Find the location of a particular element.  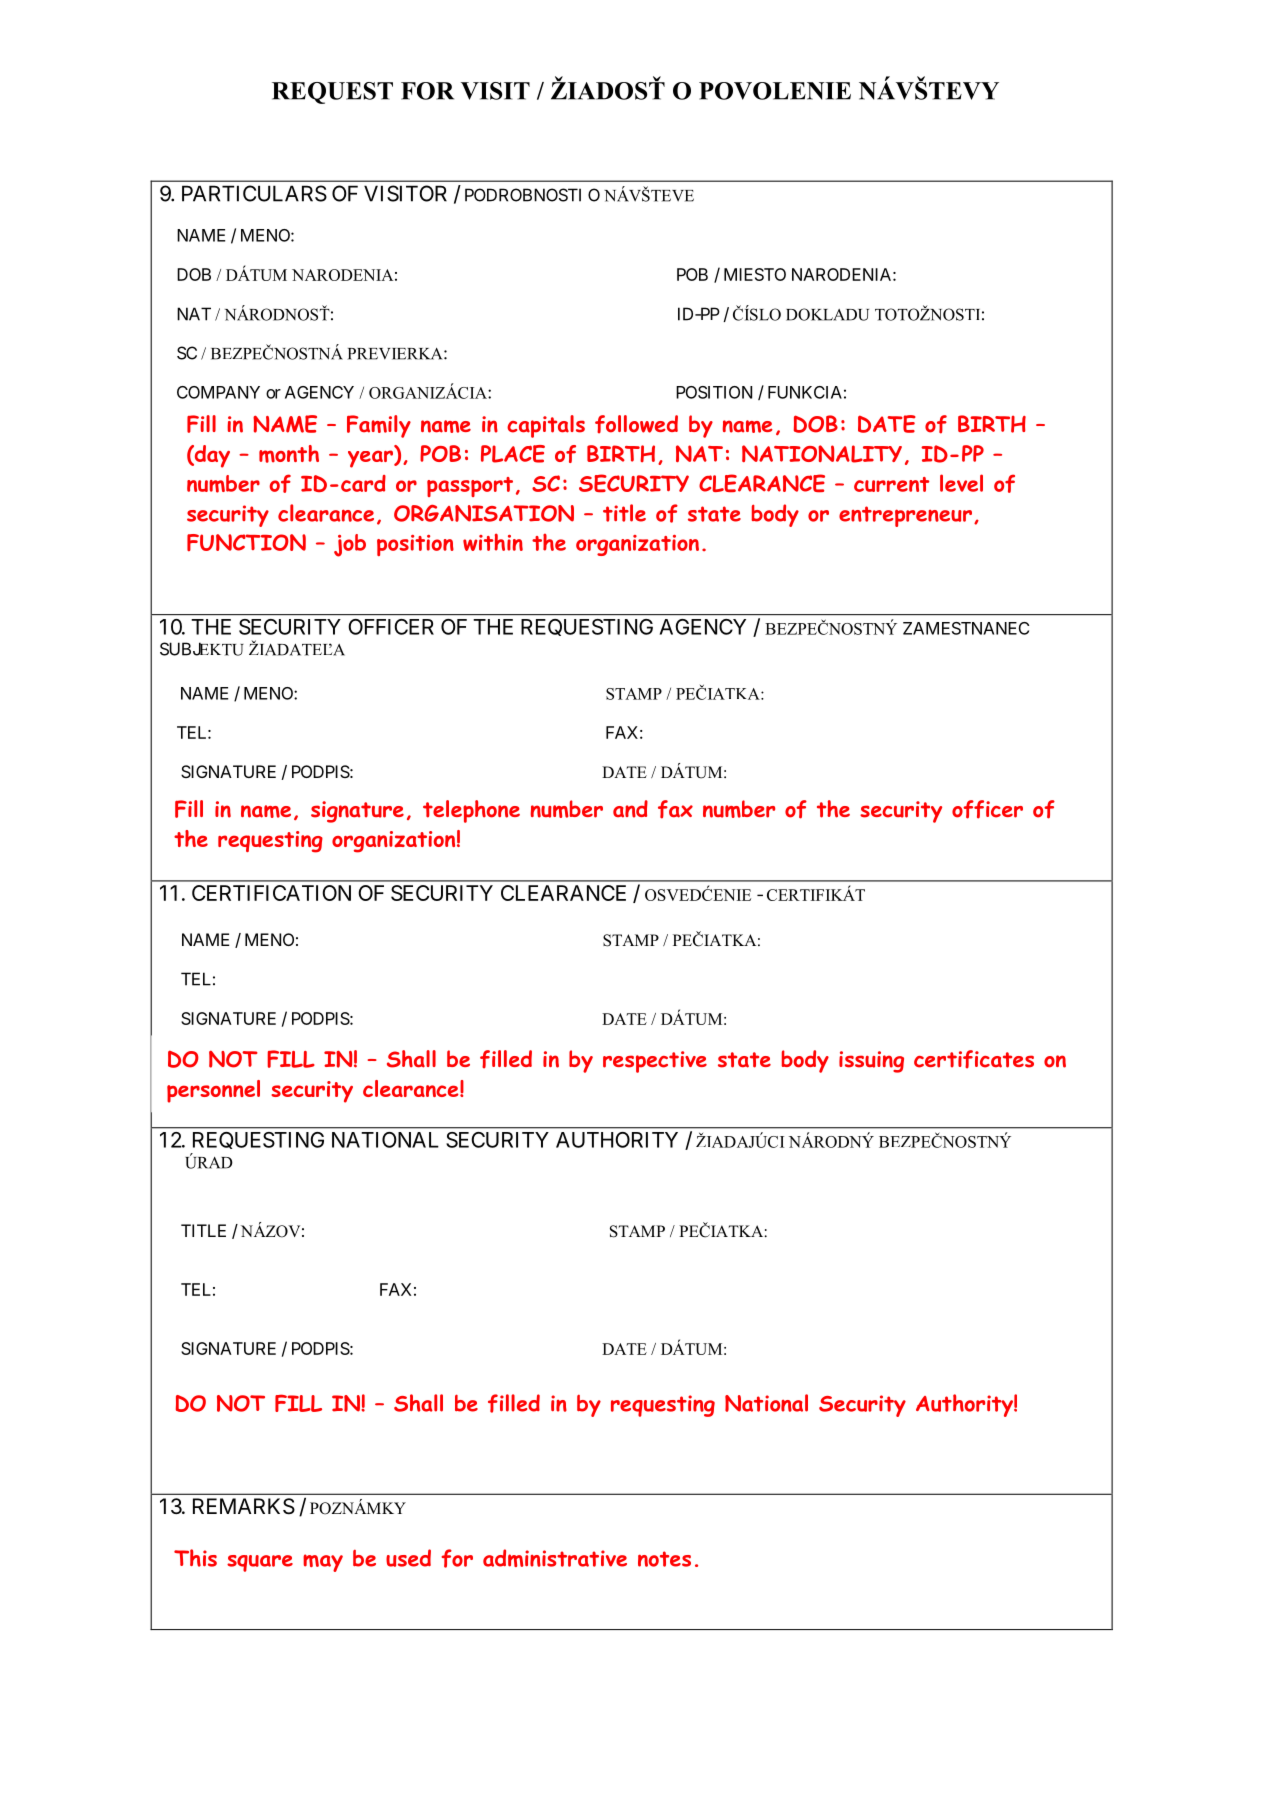

PARTICULARS is located at coordinates (254, 193).
